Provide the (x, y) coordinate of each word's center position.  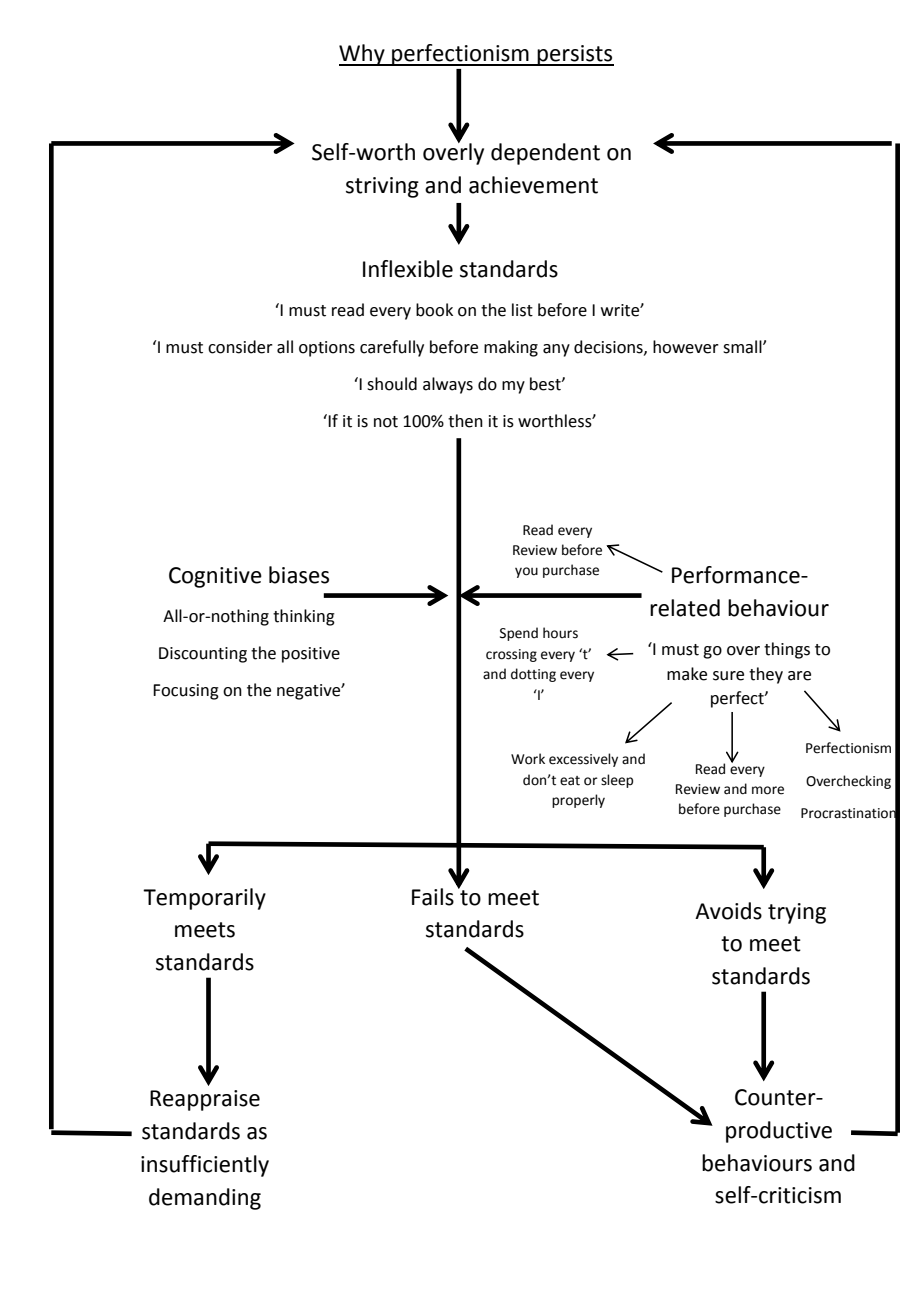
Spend (519, 634)
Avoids (728, 911)
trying (797, 913)
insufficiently (205, 1166)
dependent (545, 154)
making (511, 348)
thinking (304, 617)
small (743, 347)
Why (363, 55)
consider (240, 347)
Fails (433, 897)
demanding (205, 1199)
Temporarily (204, 899)
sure (728, 676)
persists (574, 55)
